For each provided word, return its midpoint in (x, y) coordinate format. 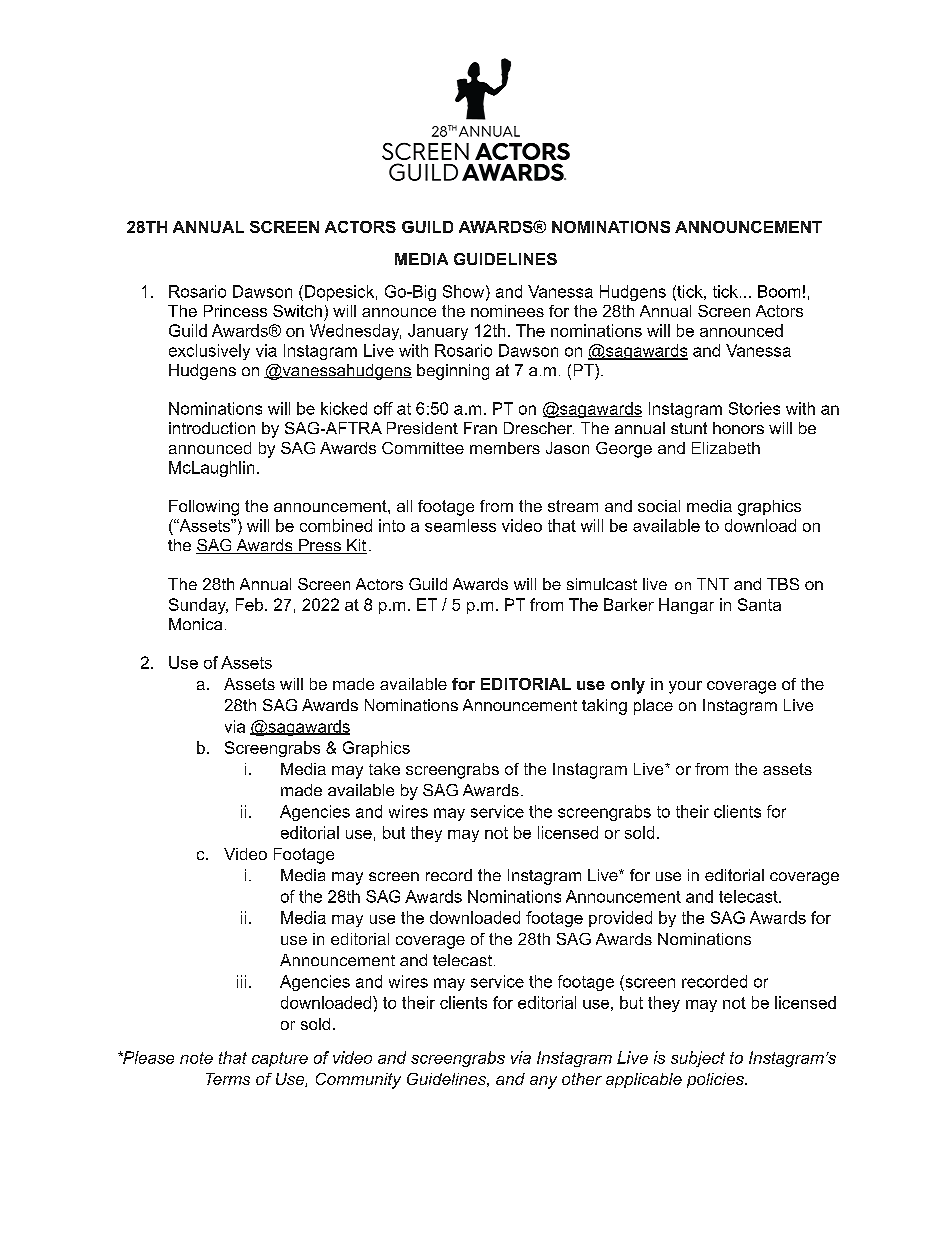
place (653, 707)
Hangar (686, 606)
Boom (779, 291)
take (384, 769)
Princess (235, 311)
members (505, 448)
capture (280, 1059)
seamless (460, 525)
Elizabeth (726, 448)
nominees (507, 311)
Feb (249, 604)
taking (604, 707)
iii (241, 981)
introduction (212, 428)
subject (698, 1059)
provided (620, 919)
